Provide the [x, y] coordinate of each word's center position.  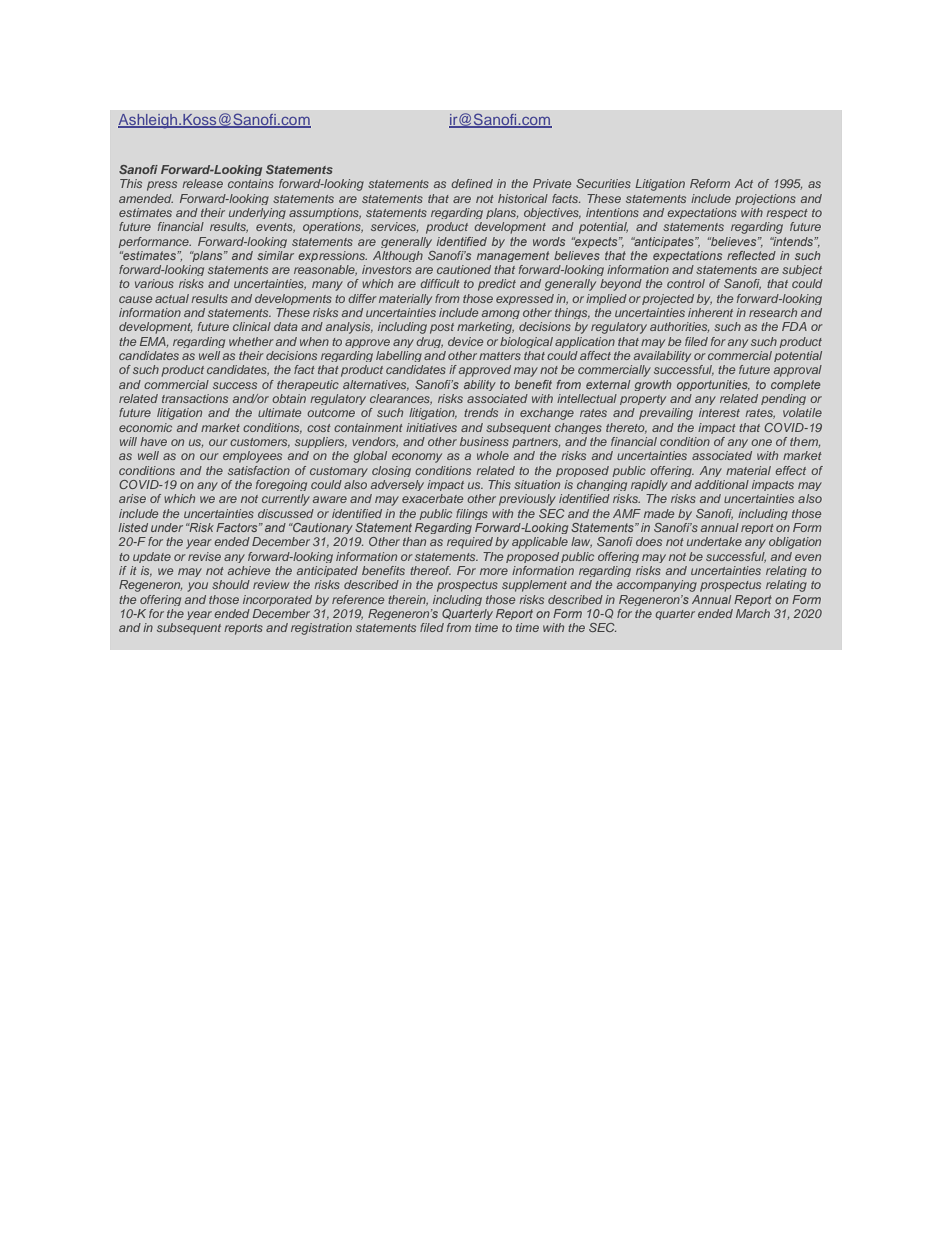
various [154, 283]
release [202, 183]
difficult [440, 283]
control [686, 283]
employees [252, 457]
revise [204, 556]
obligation [795, 543]
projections [765, 199]
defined [472, 183]
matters [500, 356]
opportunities [713, 385]
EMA [154, 342]
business [484, 441]
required [470, 543]
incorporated [277, 600]
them [805, 442]
